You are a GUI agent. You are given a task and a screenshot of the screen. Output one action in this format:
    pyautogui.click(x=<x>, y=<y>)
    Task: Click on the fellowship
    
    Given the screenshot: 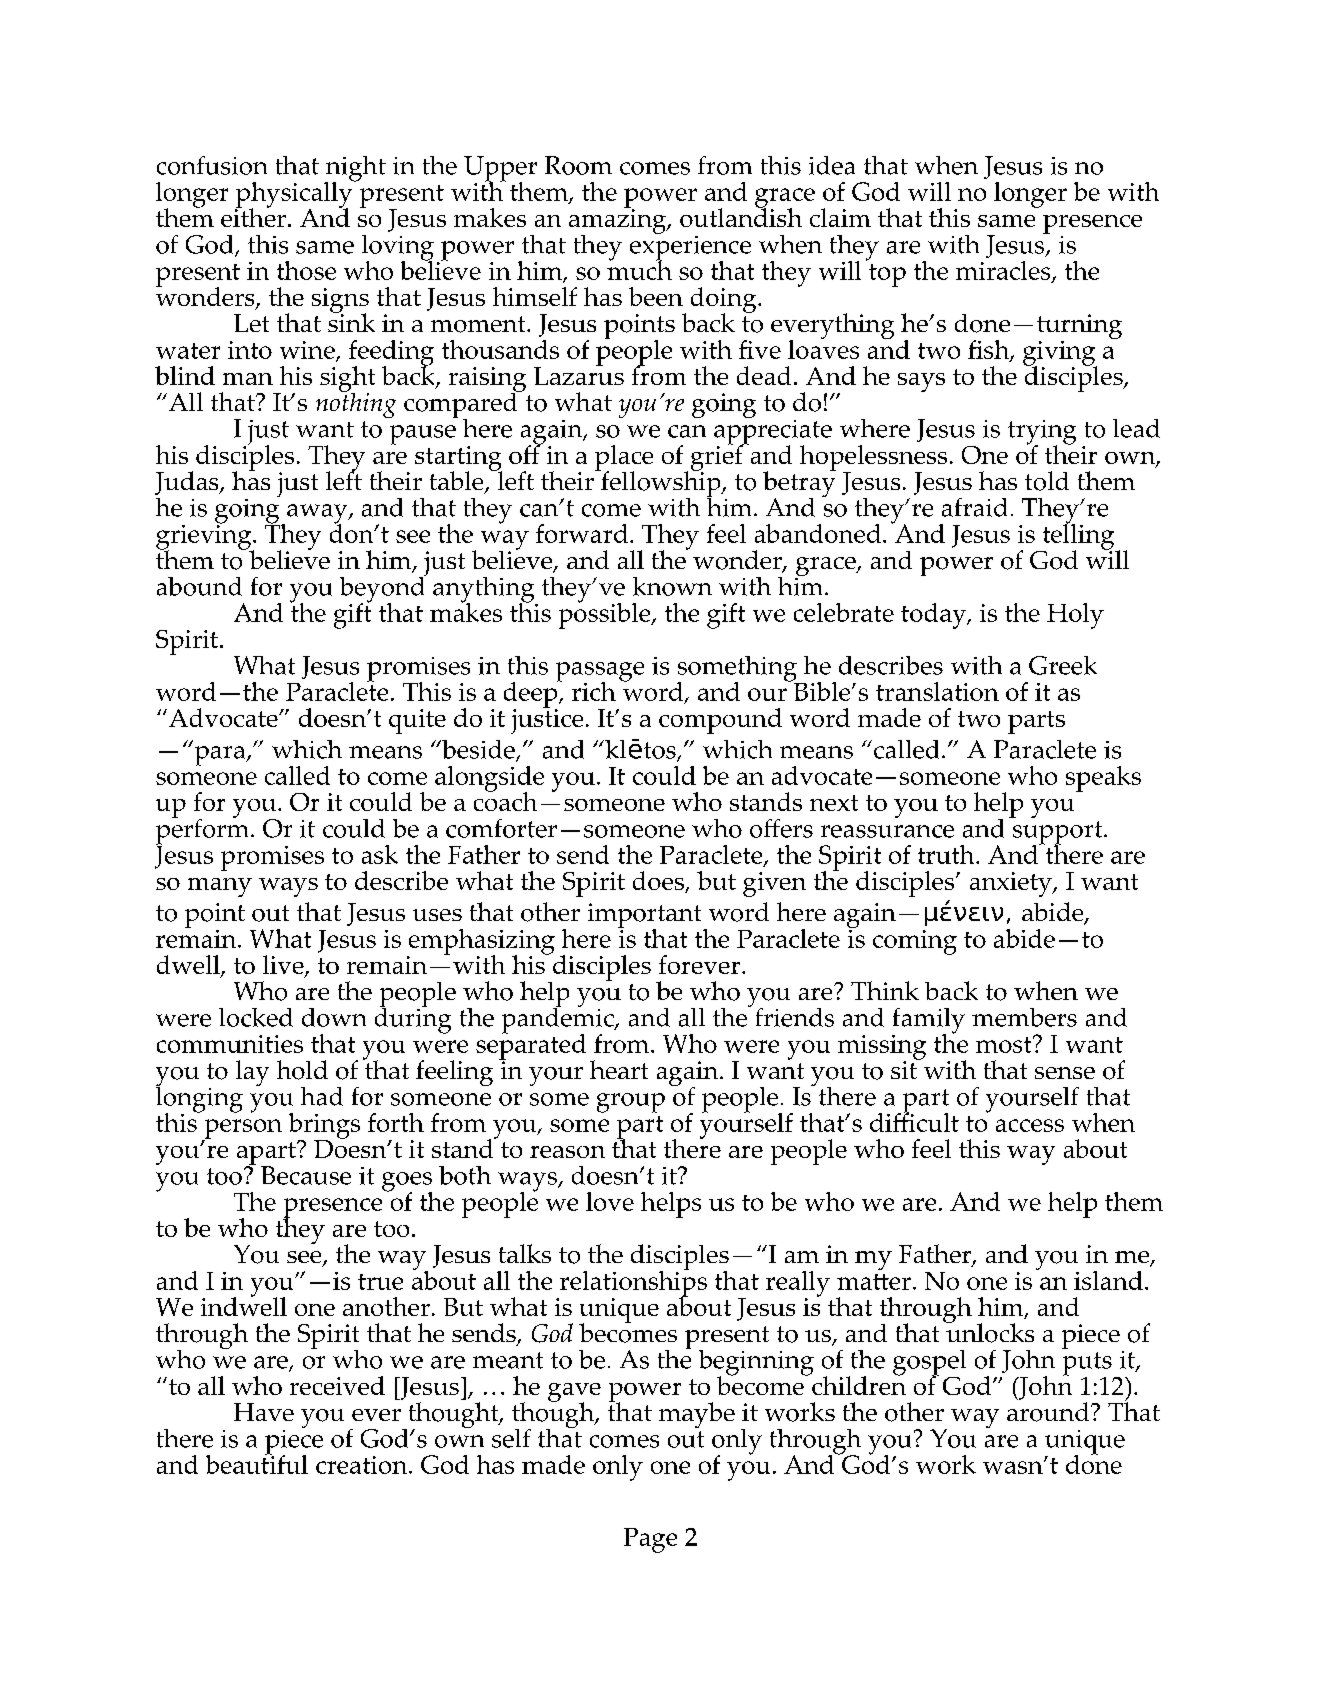 What is the action you would take?
    pyautogui.click(x=661, y=484)
